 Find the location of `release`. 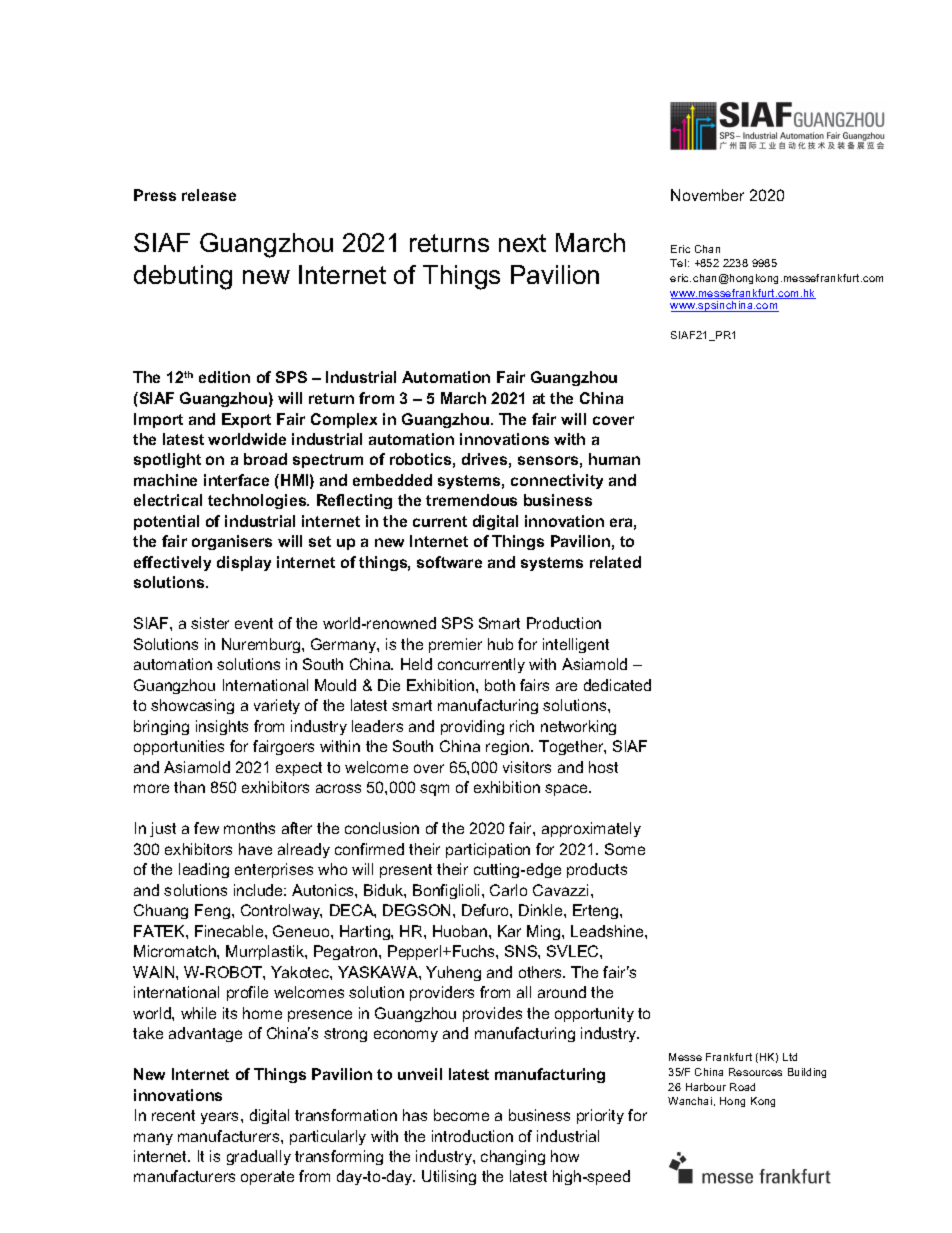

release is located at coordinates (209, 195).
